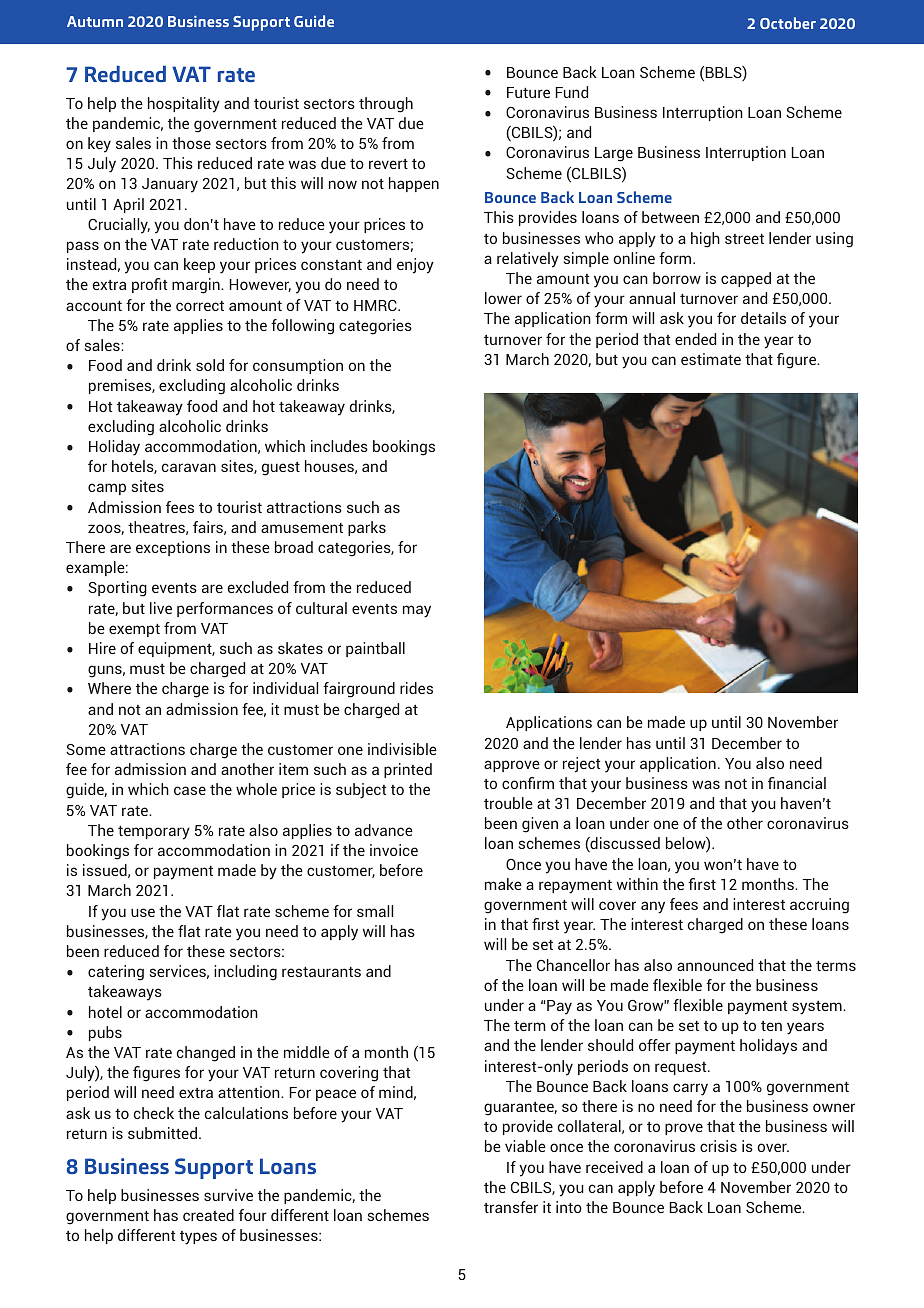 Image resolution: width=924 pixels, height=1308 pixels. I want to click on Future, so click(528, 92).
